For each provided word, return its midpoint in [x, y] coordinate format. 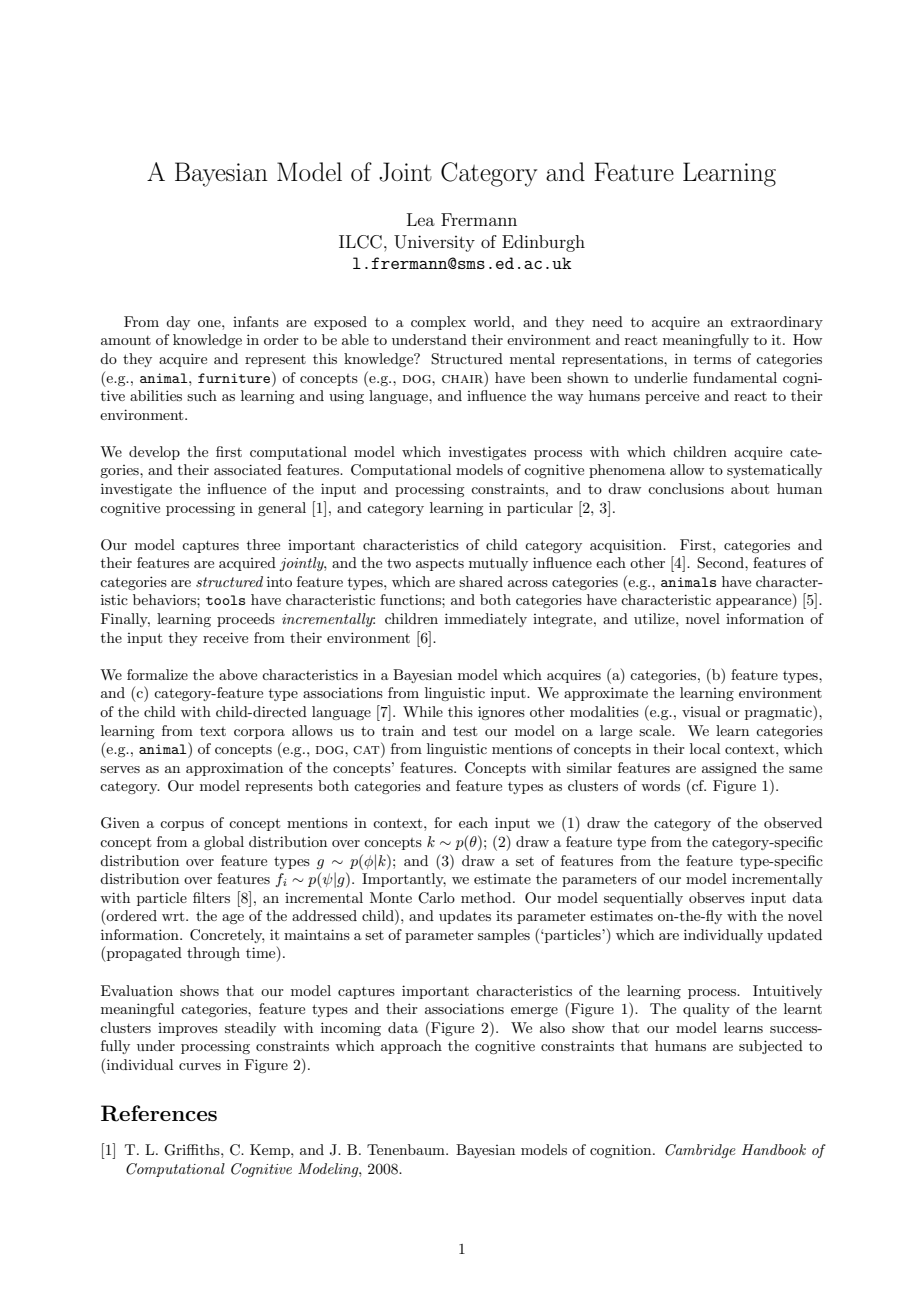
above [238, 674]
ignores [501, 713]
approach [411, 1047]
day [178, 323]
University [434, 243]
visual [701, 711]
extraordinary [777, 323]
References [159, 1113]
